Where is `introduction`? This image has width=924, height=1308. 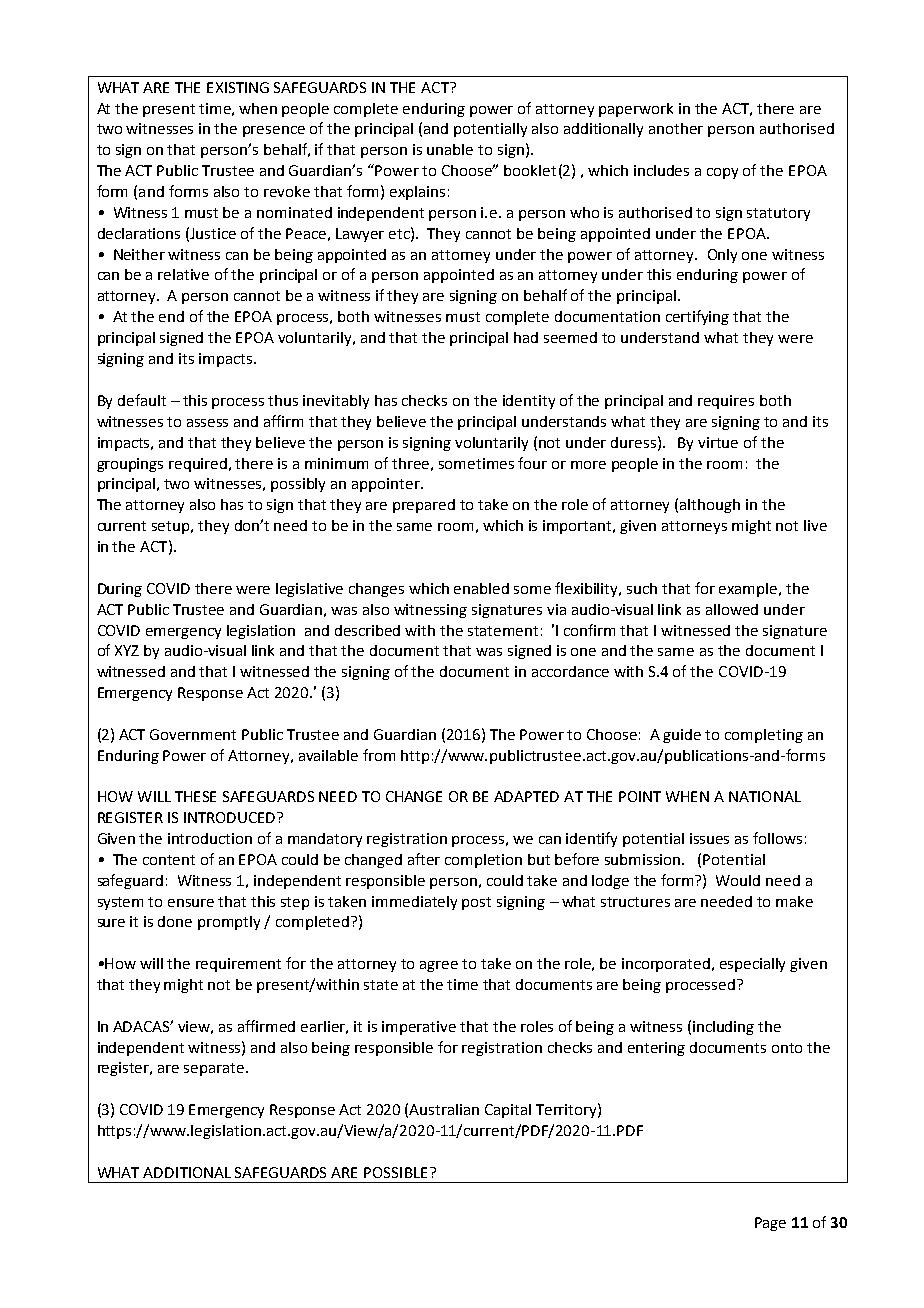
introduction is located at coordinates (210, 838).
